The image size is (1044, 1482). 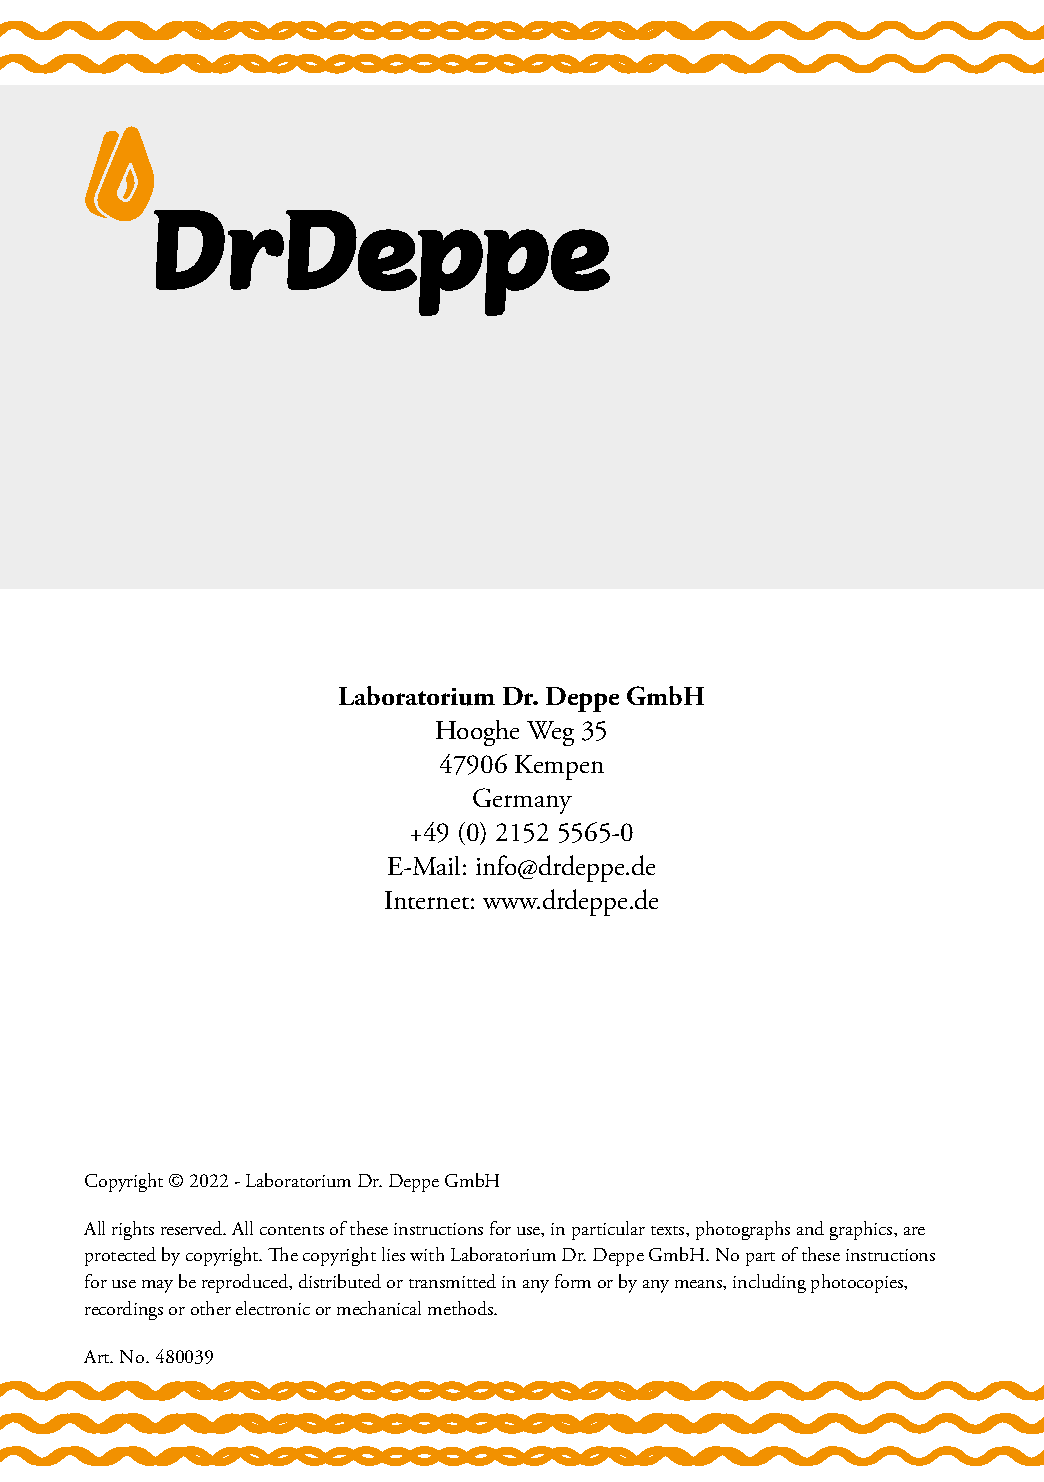 I want to click on contents, so click(x=292, y=1230).
